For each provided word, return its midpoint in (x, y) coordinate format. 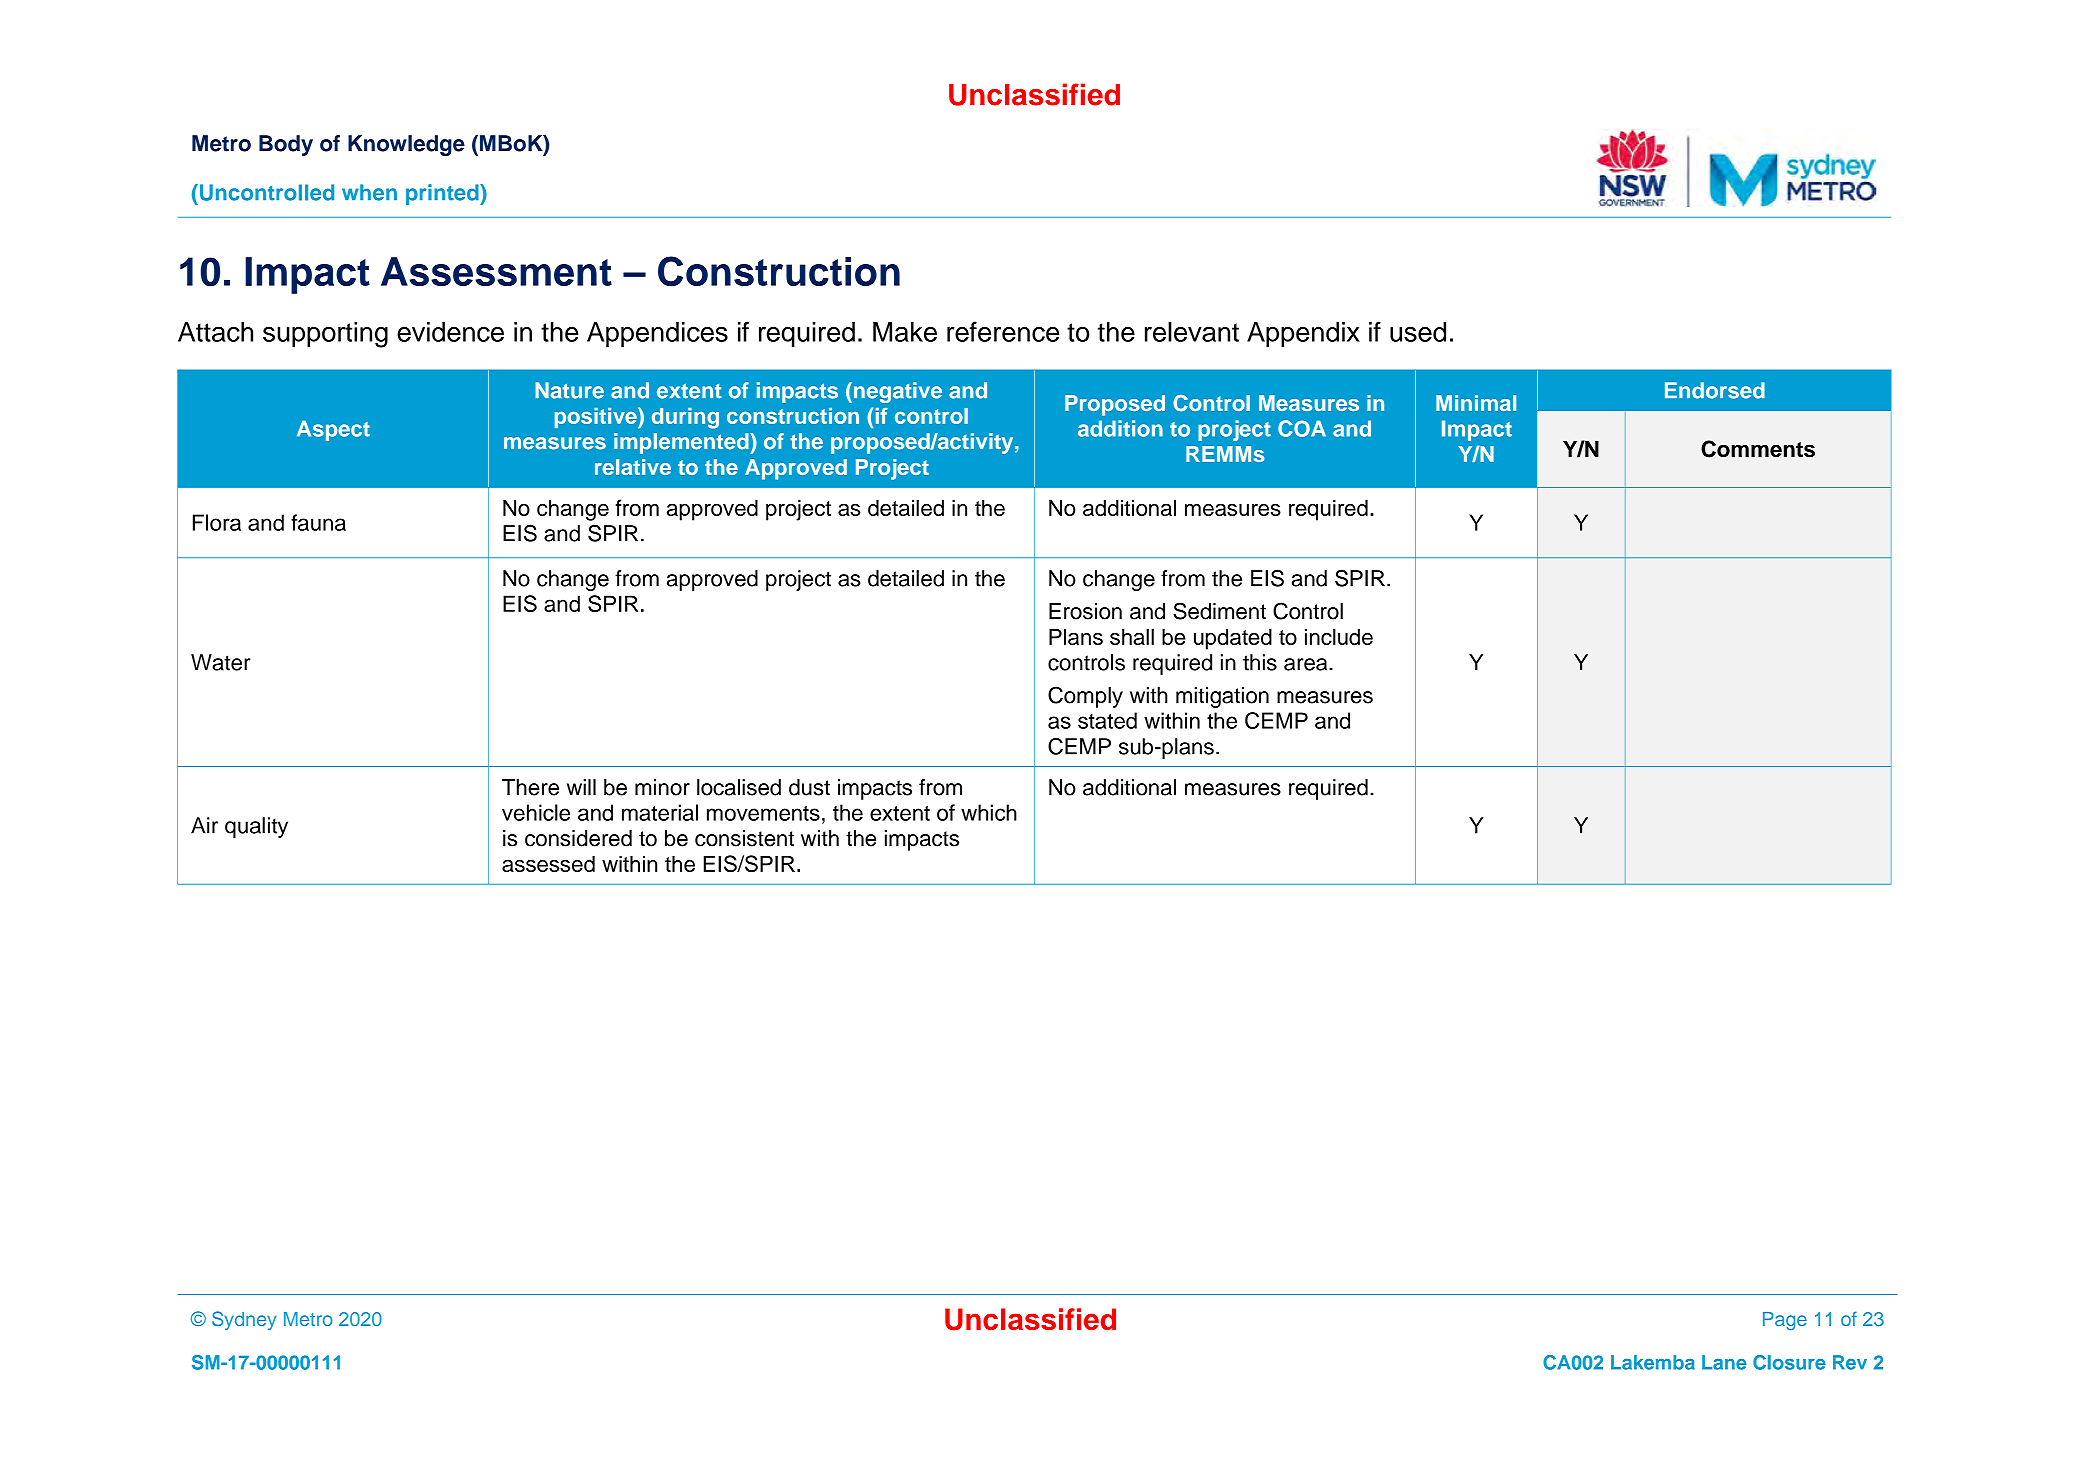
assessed (548, 864)
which (989, 812)
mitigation (1222, 697)
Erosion (1085, 611)
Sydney (244, 1320)
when (369, 192)
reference (1003, 331)
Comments (1758, 449)
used (1418, 332)
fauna (318, 522)
